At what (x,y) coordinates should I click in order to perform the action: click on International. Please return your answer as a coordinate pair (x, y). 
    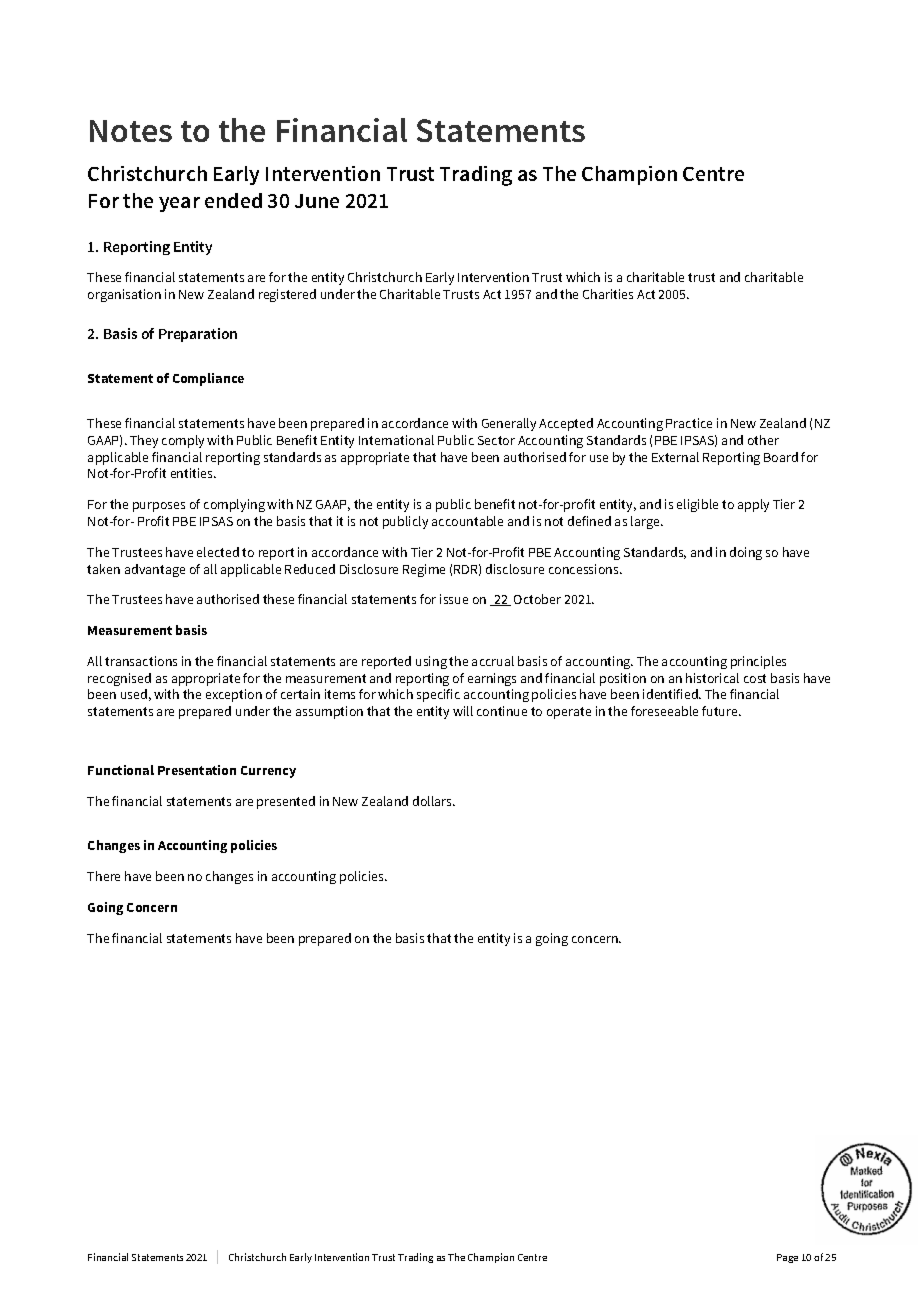
    Looking at the image, I should click on (396, 440).
